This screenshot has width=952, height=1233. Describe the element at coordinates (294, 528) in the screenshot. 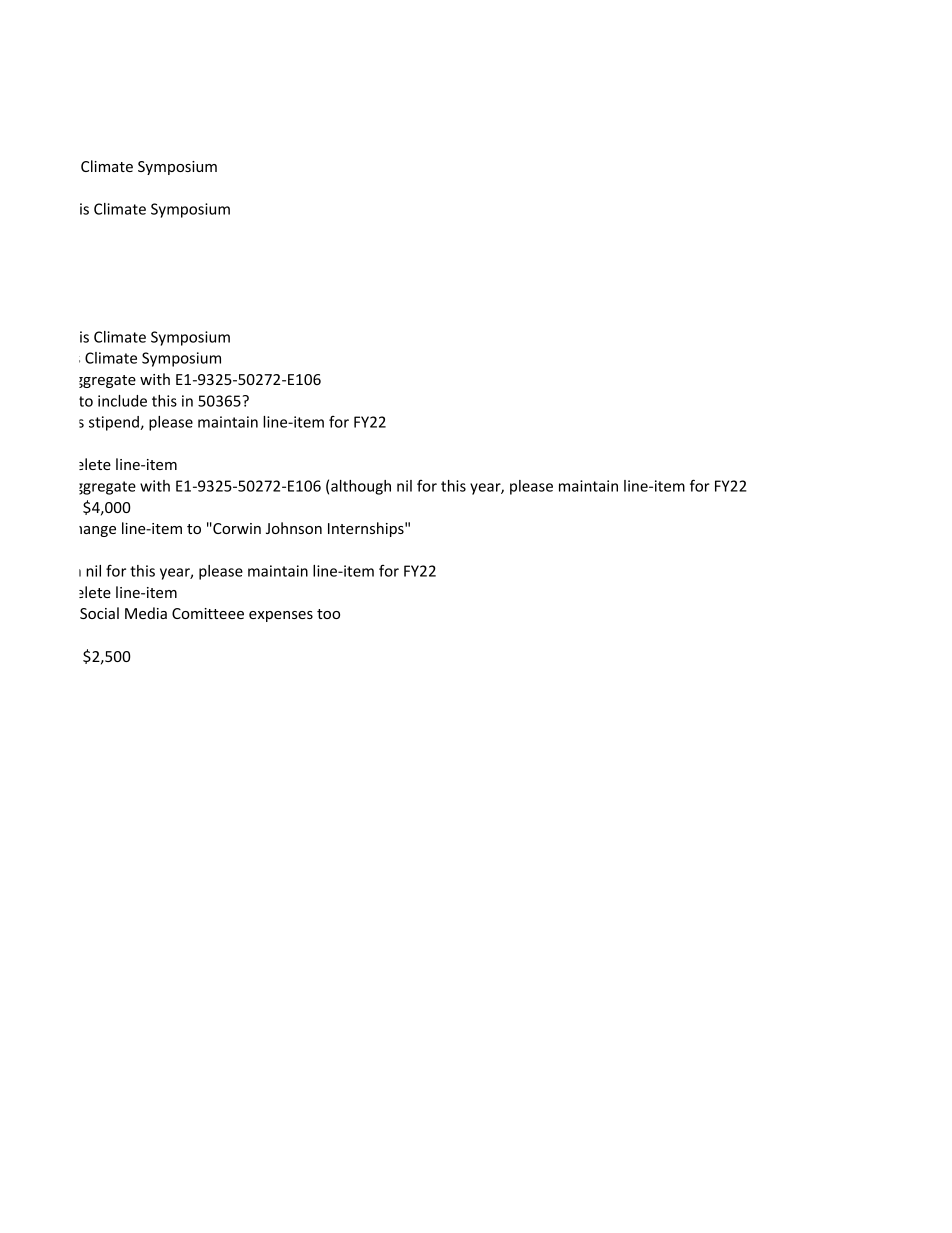

I see `Johnson` at that location.
